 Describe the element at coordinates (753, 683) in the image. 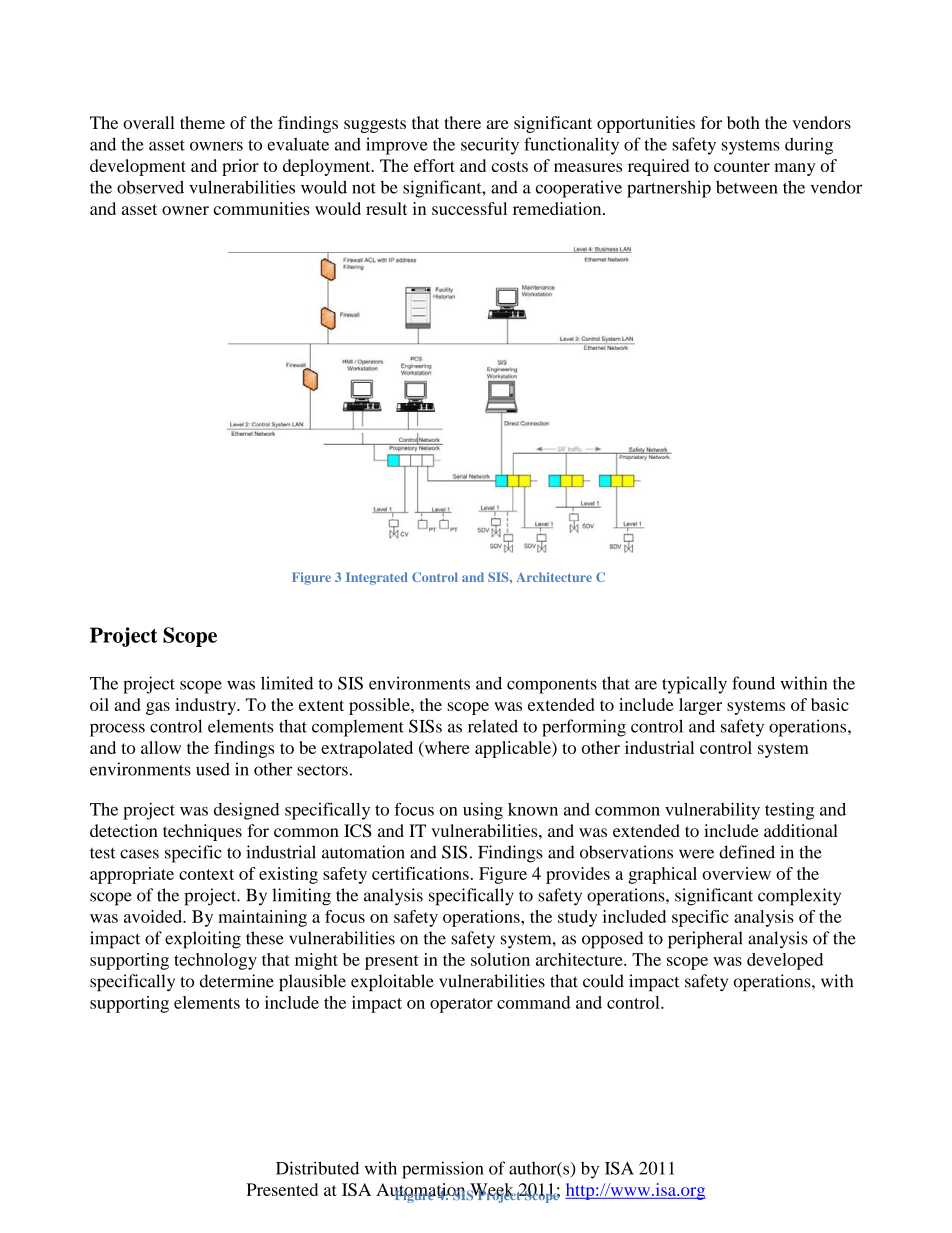

I see `found` at that location.
